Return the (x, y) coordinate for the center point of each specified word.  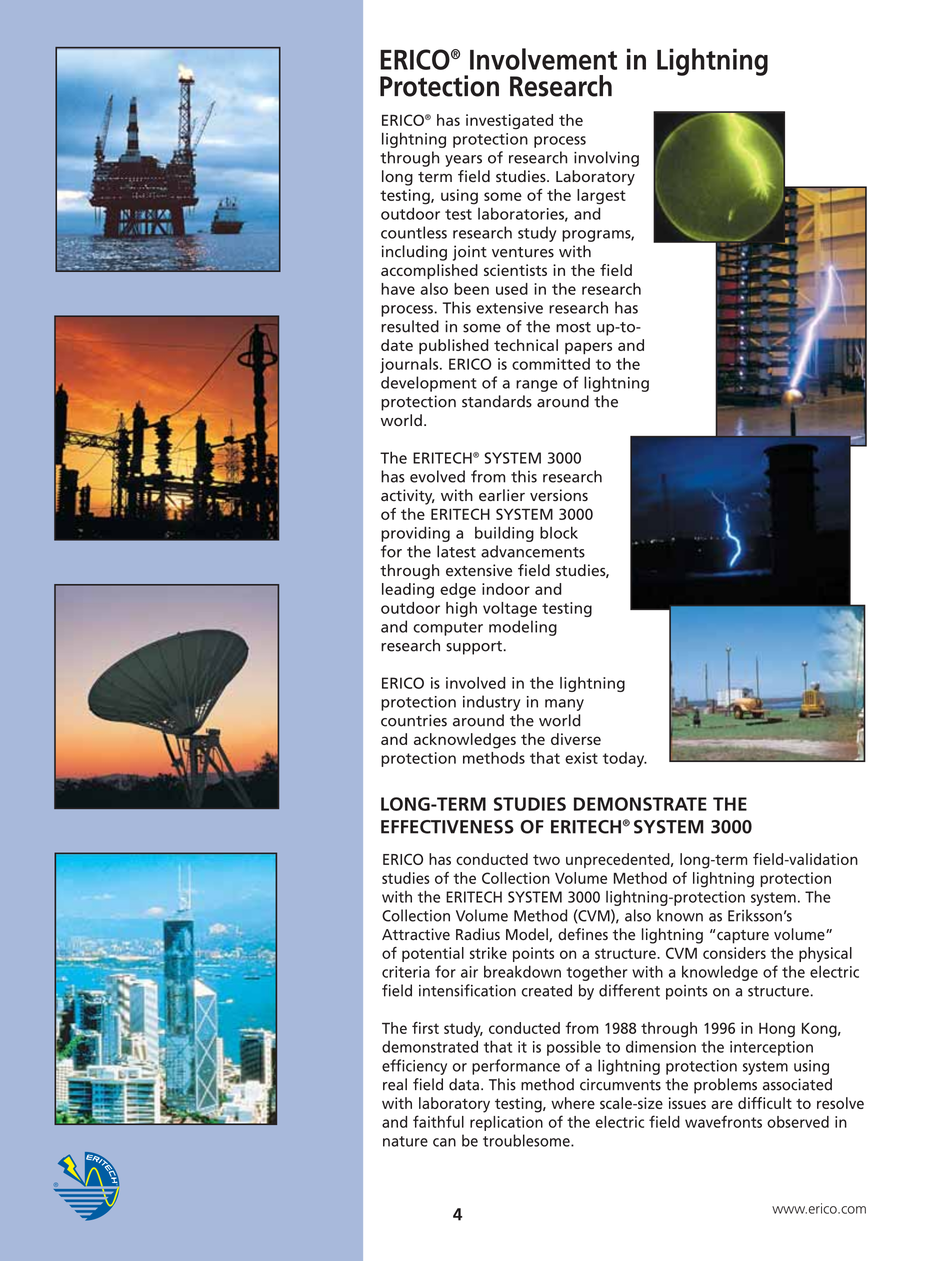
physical (825, 955)
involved (476, 683)
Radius (478, 934)
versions (559, 495)
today (625, 759)
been (471, 289)
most (573, 327)
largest (601, 197)
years (463, 161)
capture (743, 937)
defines (583, 934)
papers (588, 348)
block (559, 532)
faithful (438, 1121)
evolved (437, 476)
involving (606, 159)
